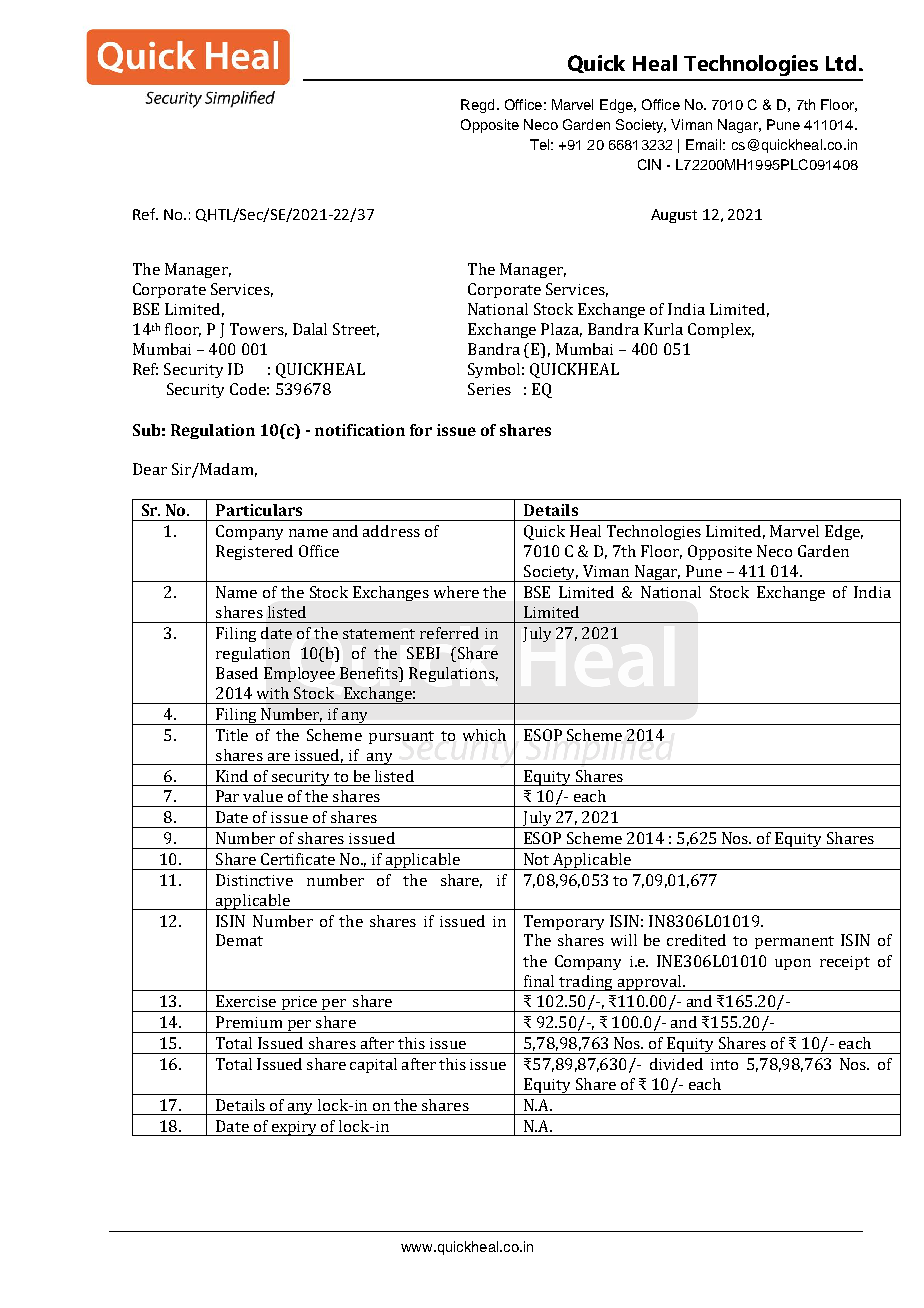 This document has height=1308, width=924. What do you see at coordinates (373, 1065) in the document?
I see `capital` at bounding box center [373, 1065].
